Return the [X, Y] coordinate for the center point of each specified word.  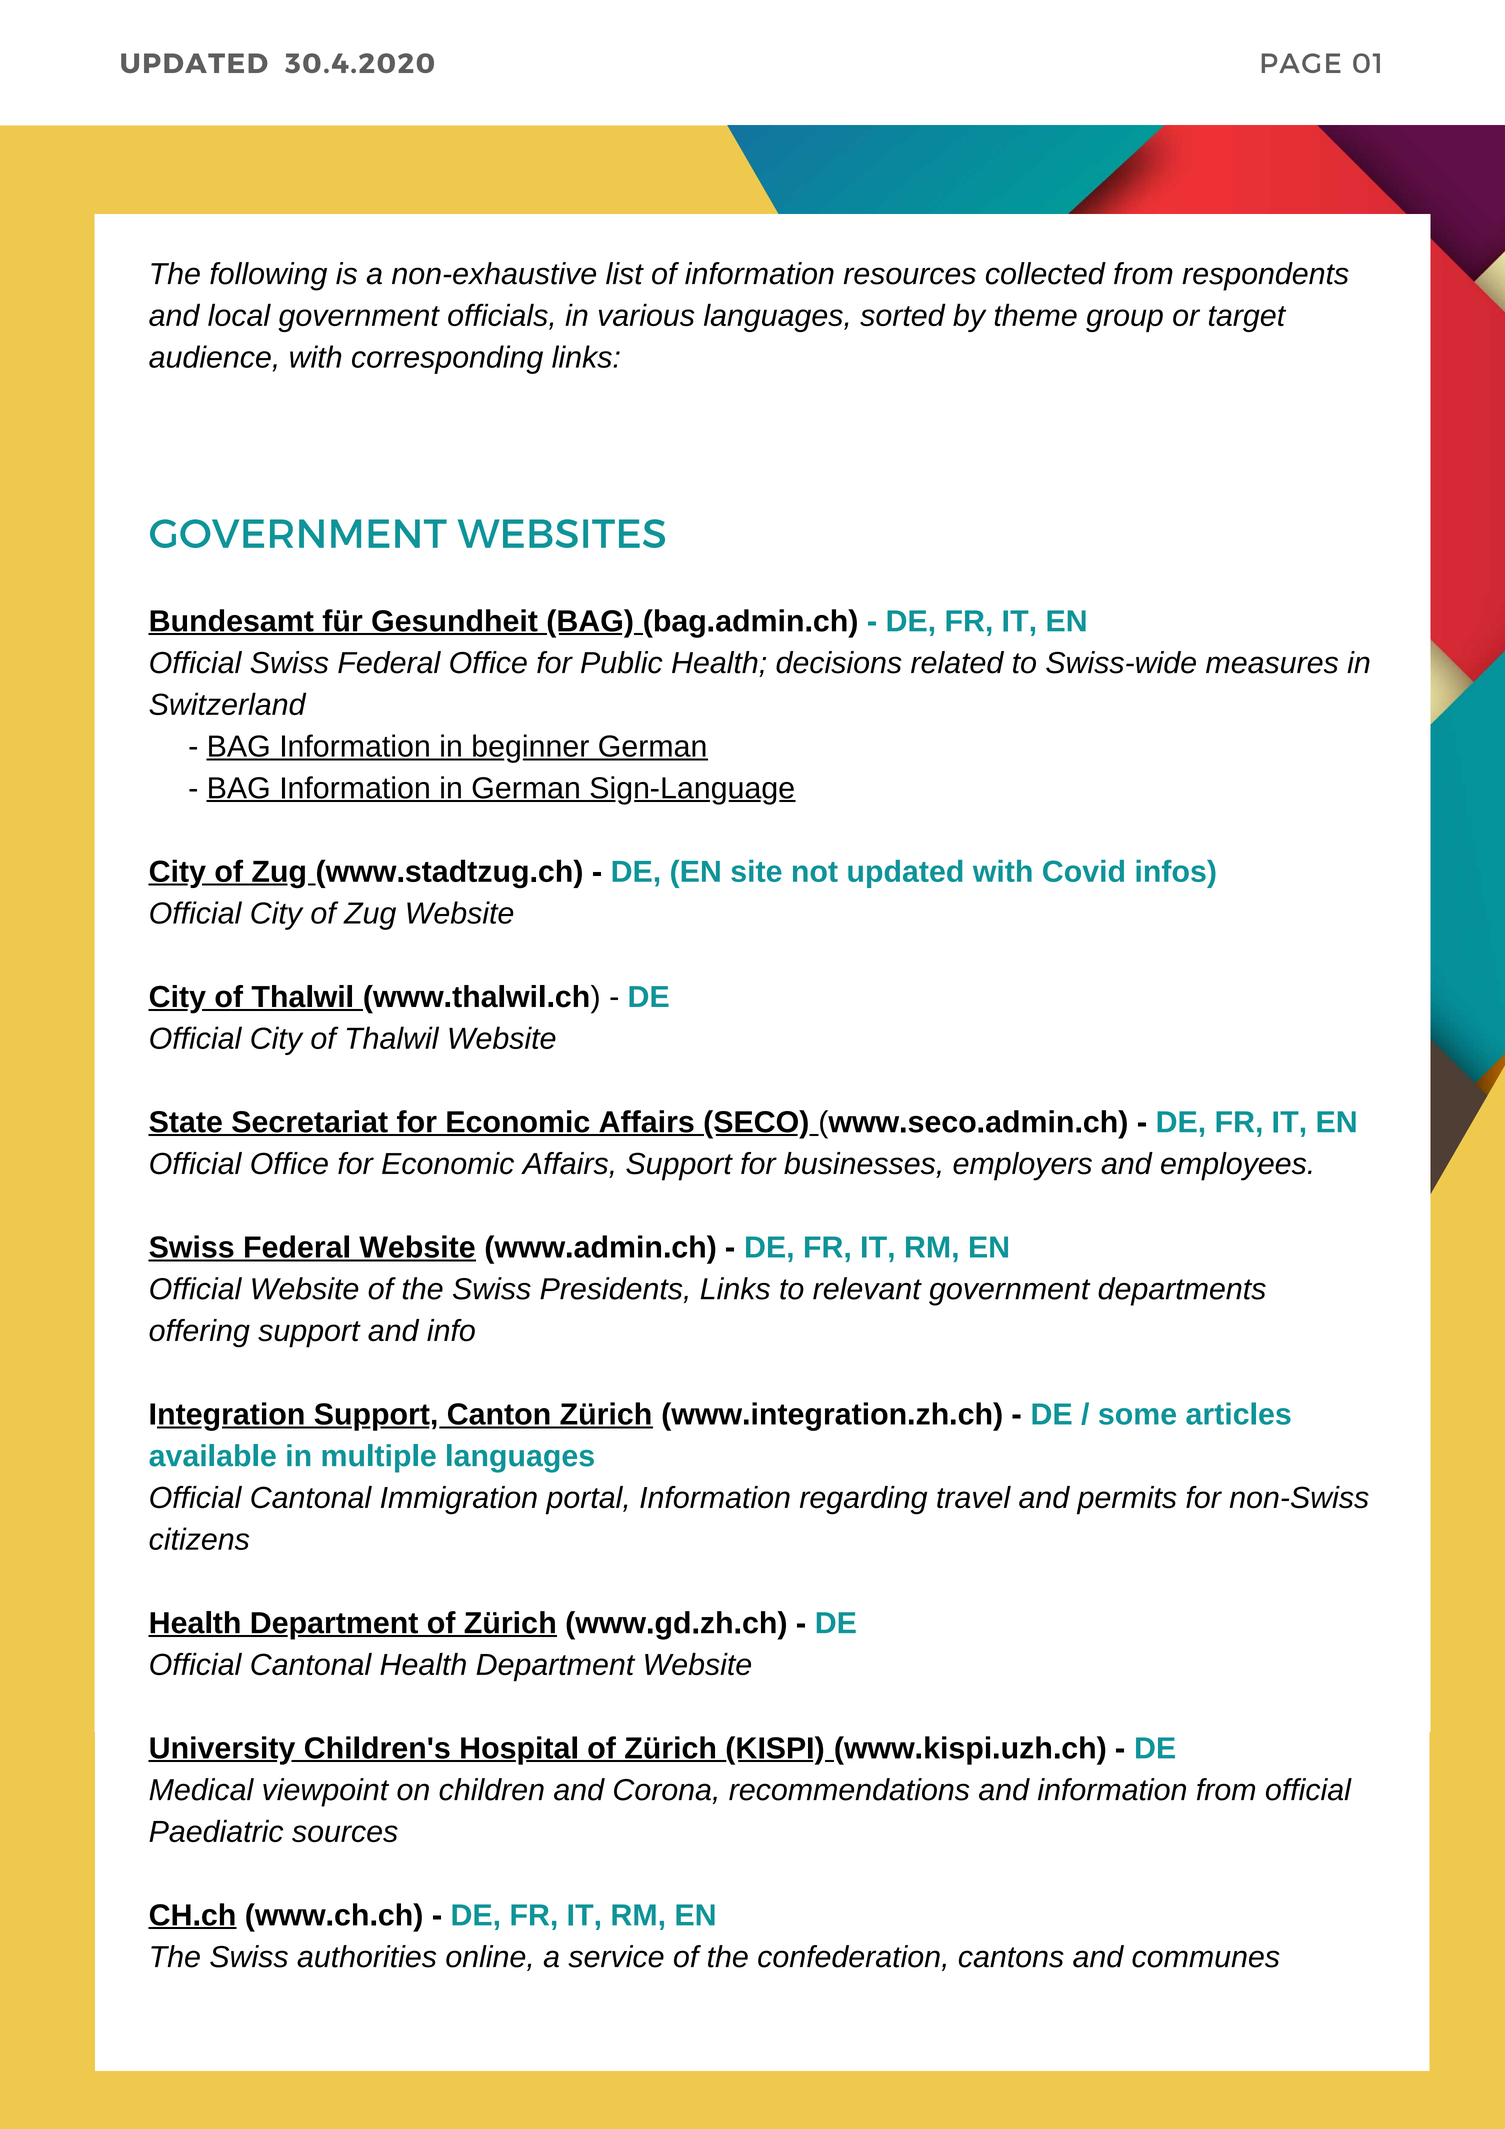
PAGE [1301, 63]
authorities [366, 1956]
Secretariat [310, 1122]
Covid [1083, 871]
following [268, 276]
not [815, 872]
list [625, 273]
